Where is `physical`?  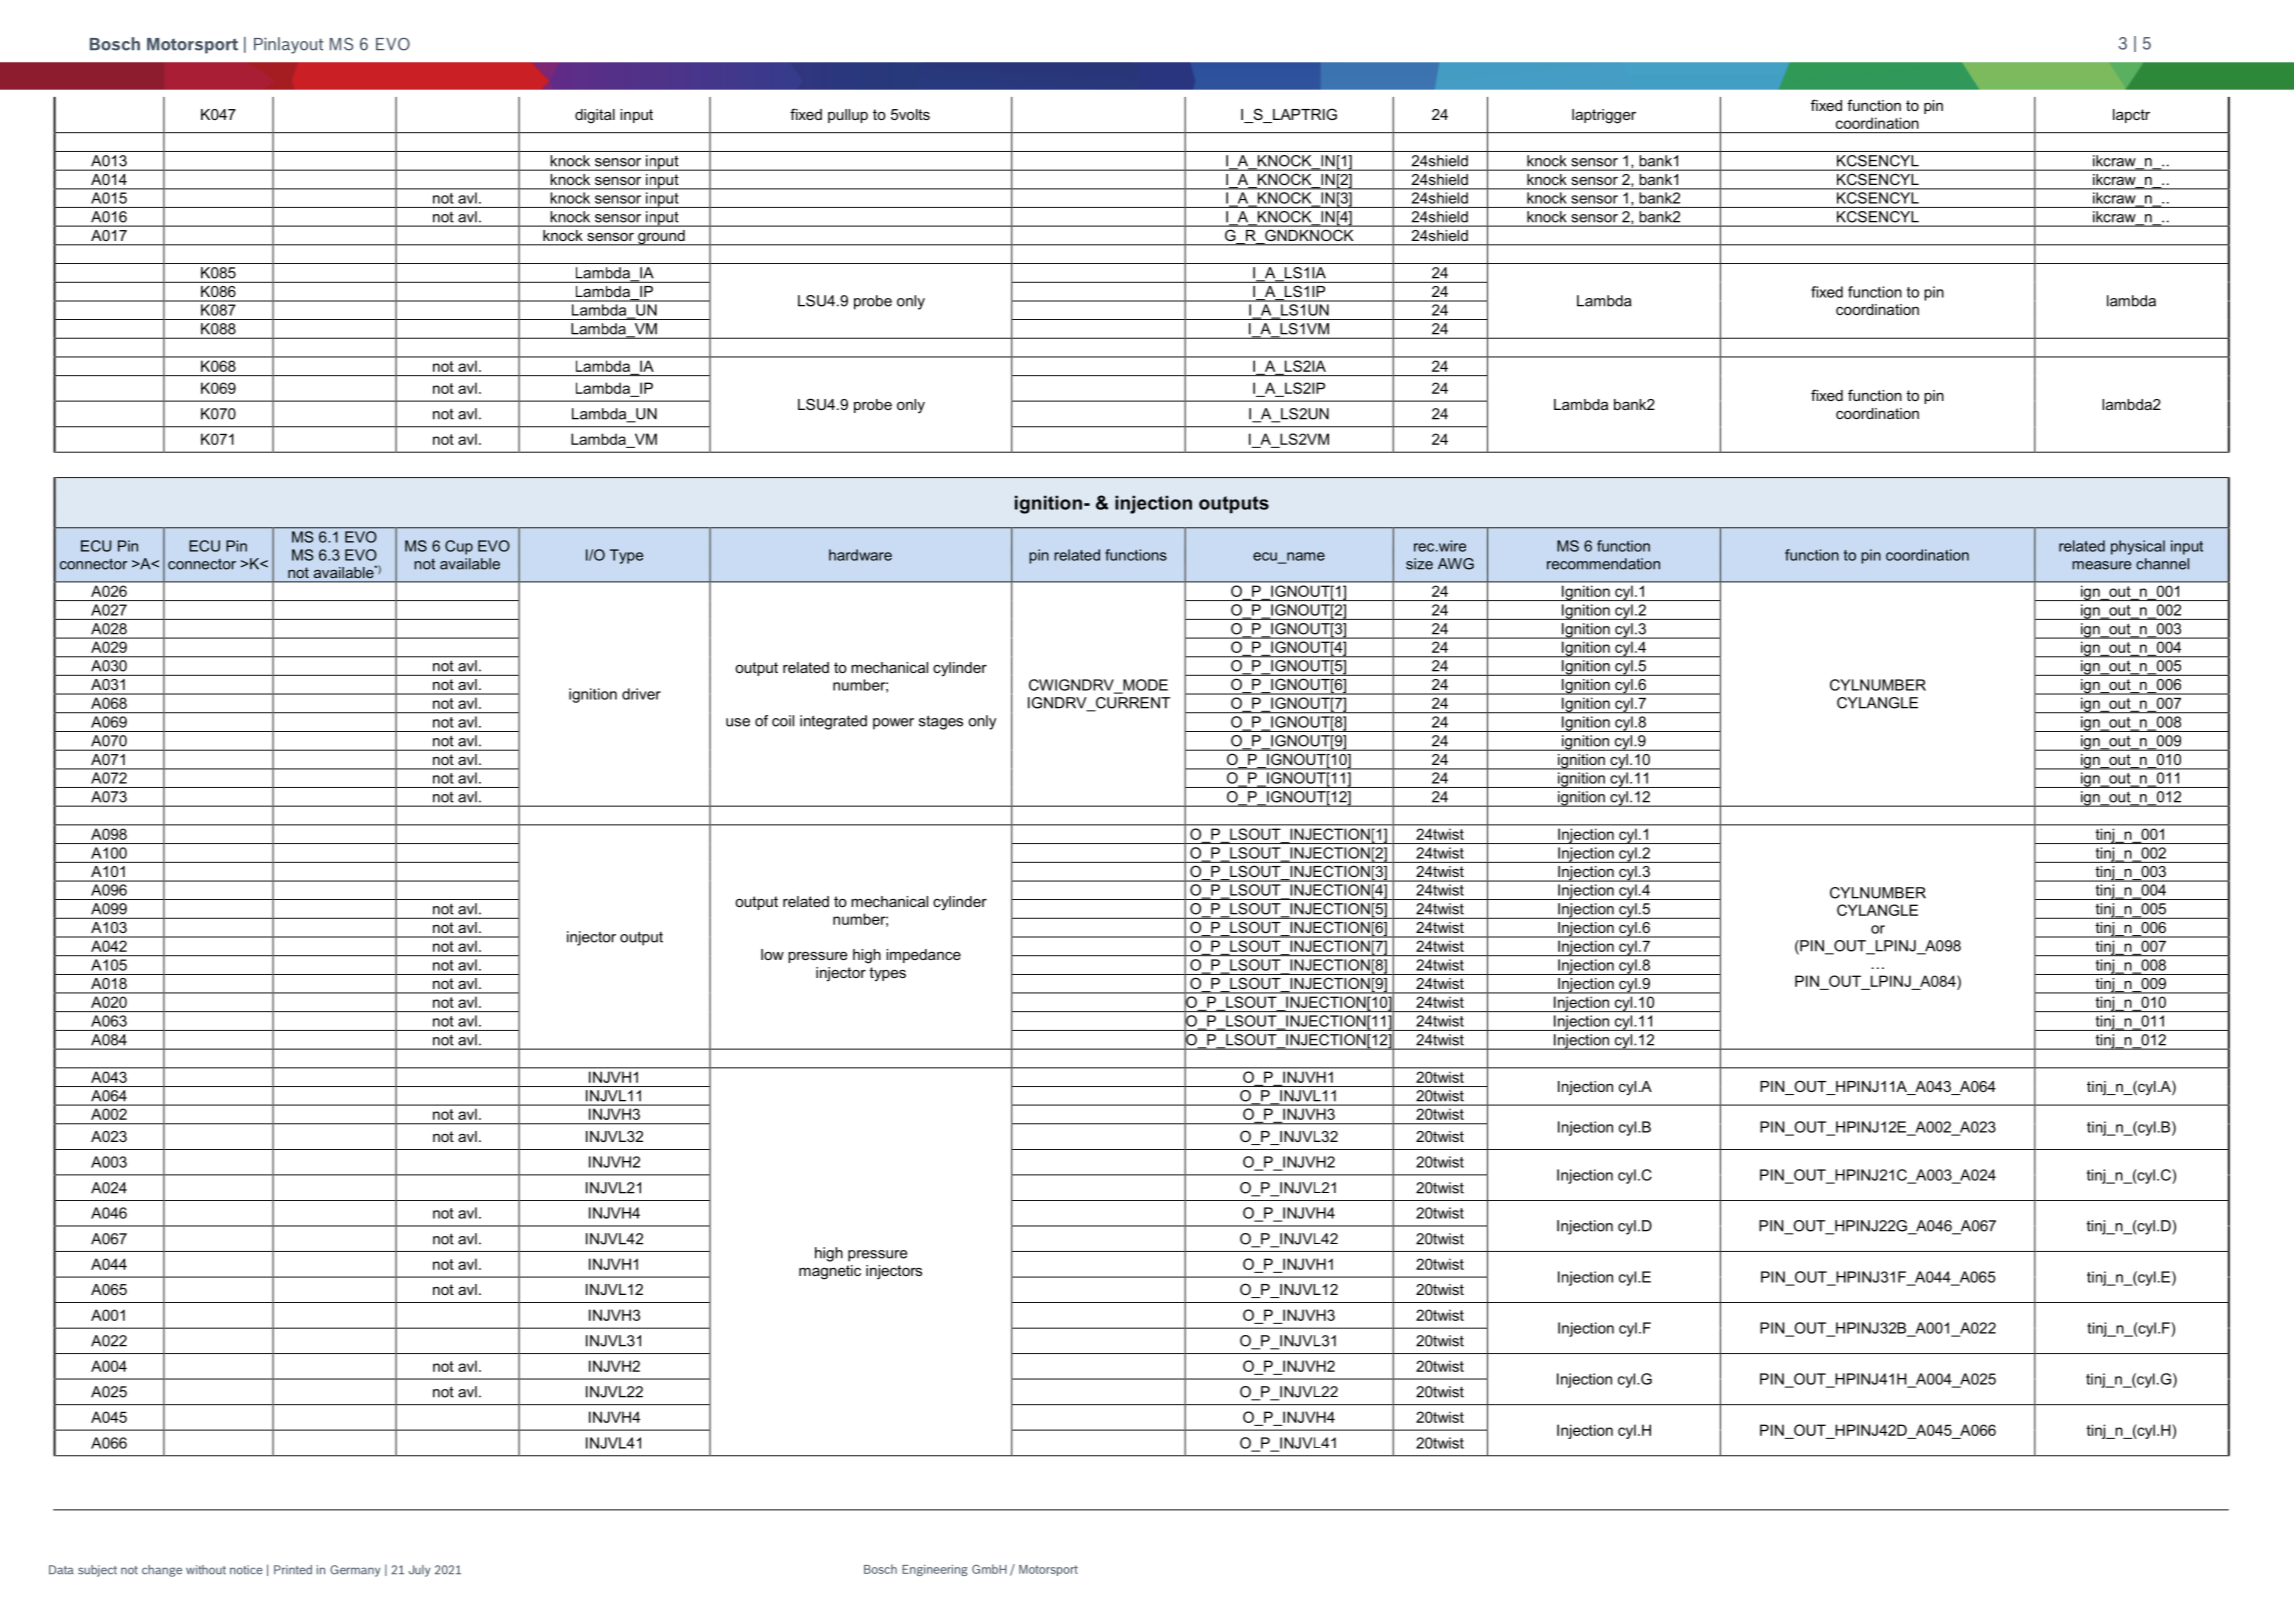
physical is located at coordinates (2138, 547).
